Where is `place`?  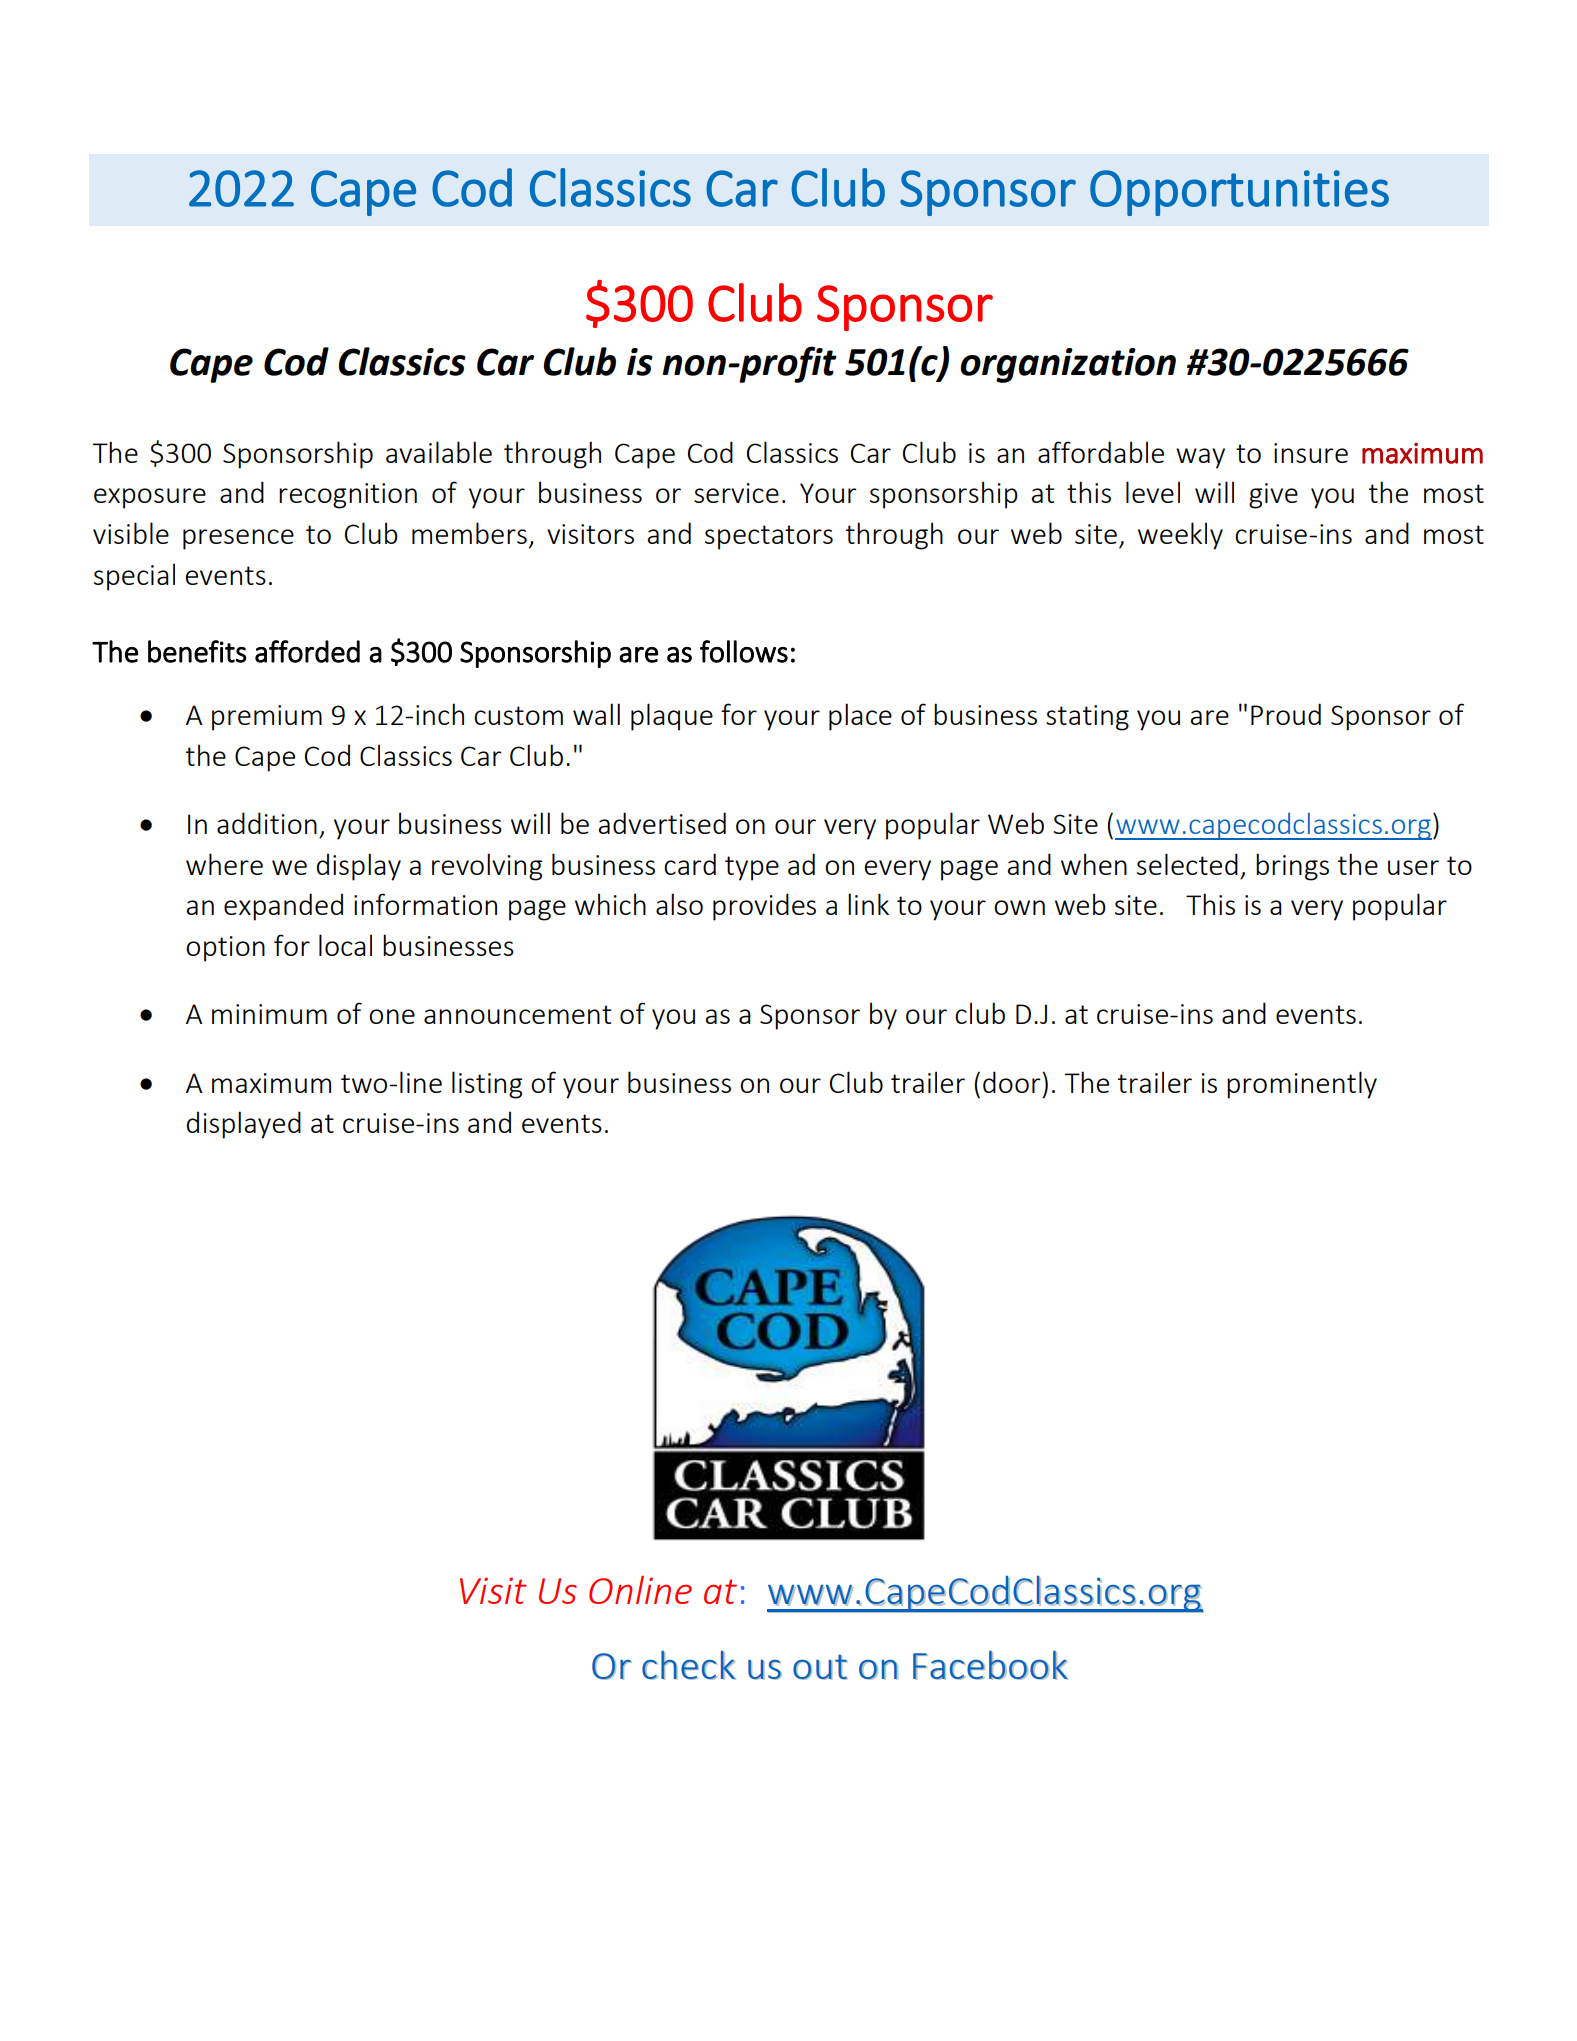
place is located at coordinates (860, 717).
